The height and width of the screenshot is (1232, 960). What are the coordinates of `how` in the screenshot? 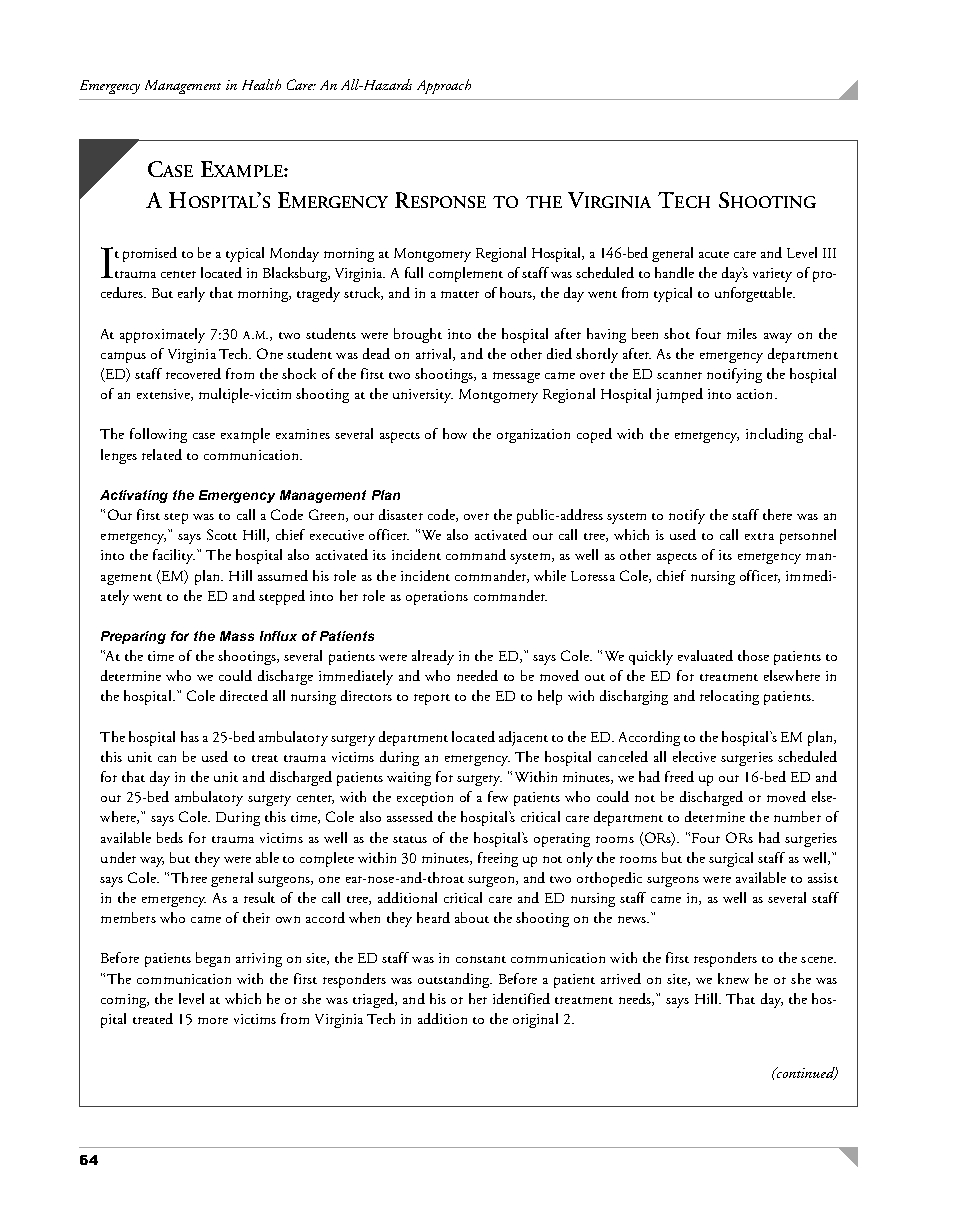 It's located at (455, 433).
